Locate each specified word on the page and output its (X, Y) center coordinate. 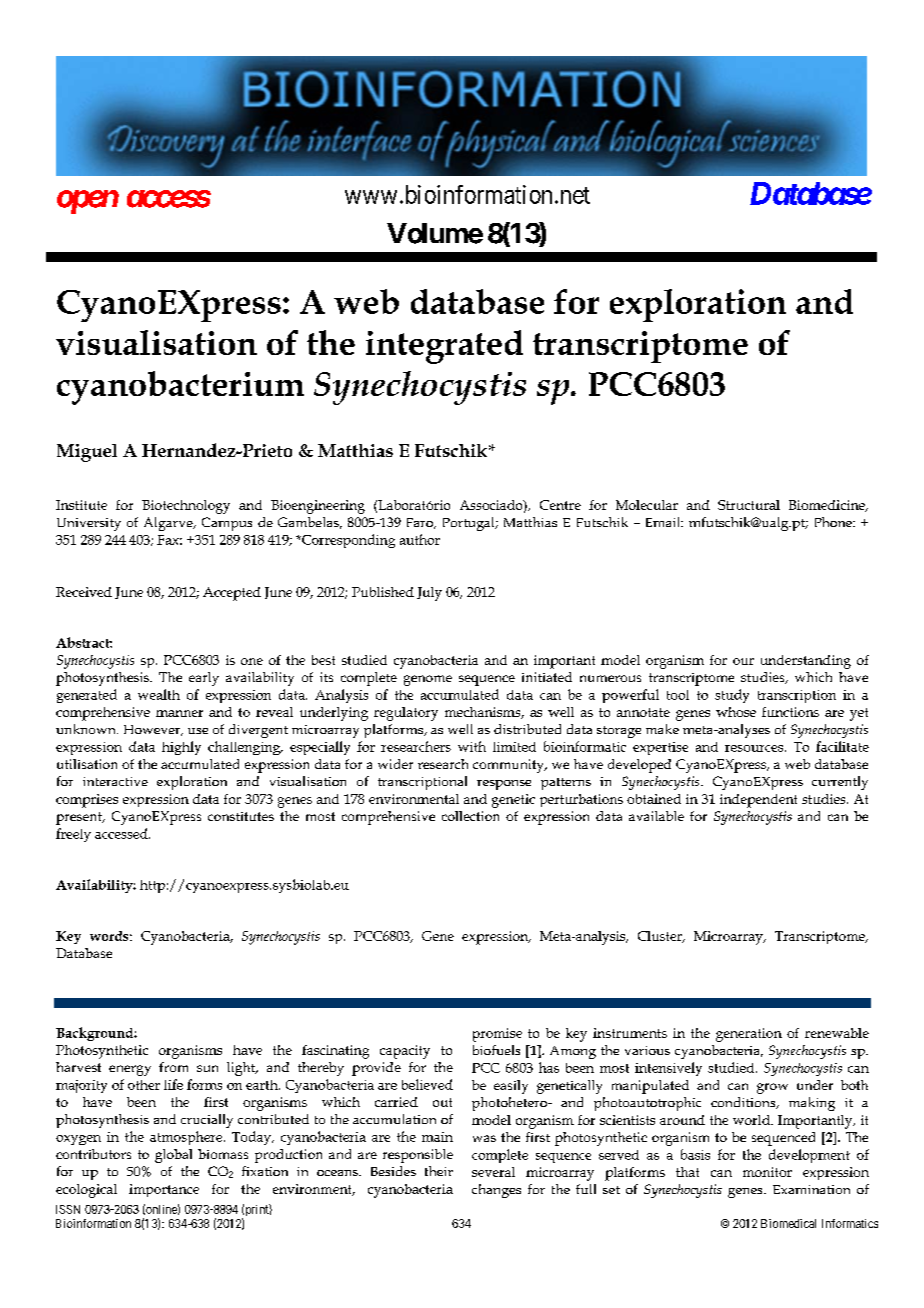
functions (790, 712)
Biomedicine (828, 506)
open (88, 202)
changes (496, 1191)
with (472, 746)
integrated (444, 347)
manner (179, 713)
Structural (749, 505)
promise (497, 1035)
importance (164, 1190)
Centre (560, 505)
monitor (767, 1172)
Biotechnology (186, 507)
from (173, 1067)
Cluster (661, 937)
